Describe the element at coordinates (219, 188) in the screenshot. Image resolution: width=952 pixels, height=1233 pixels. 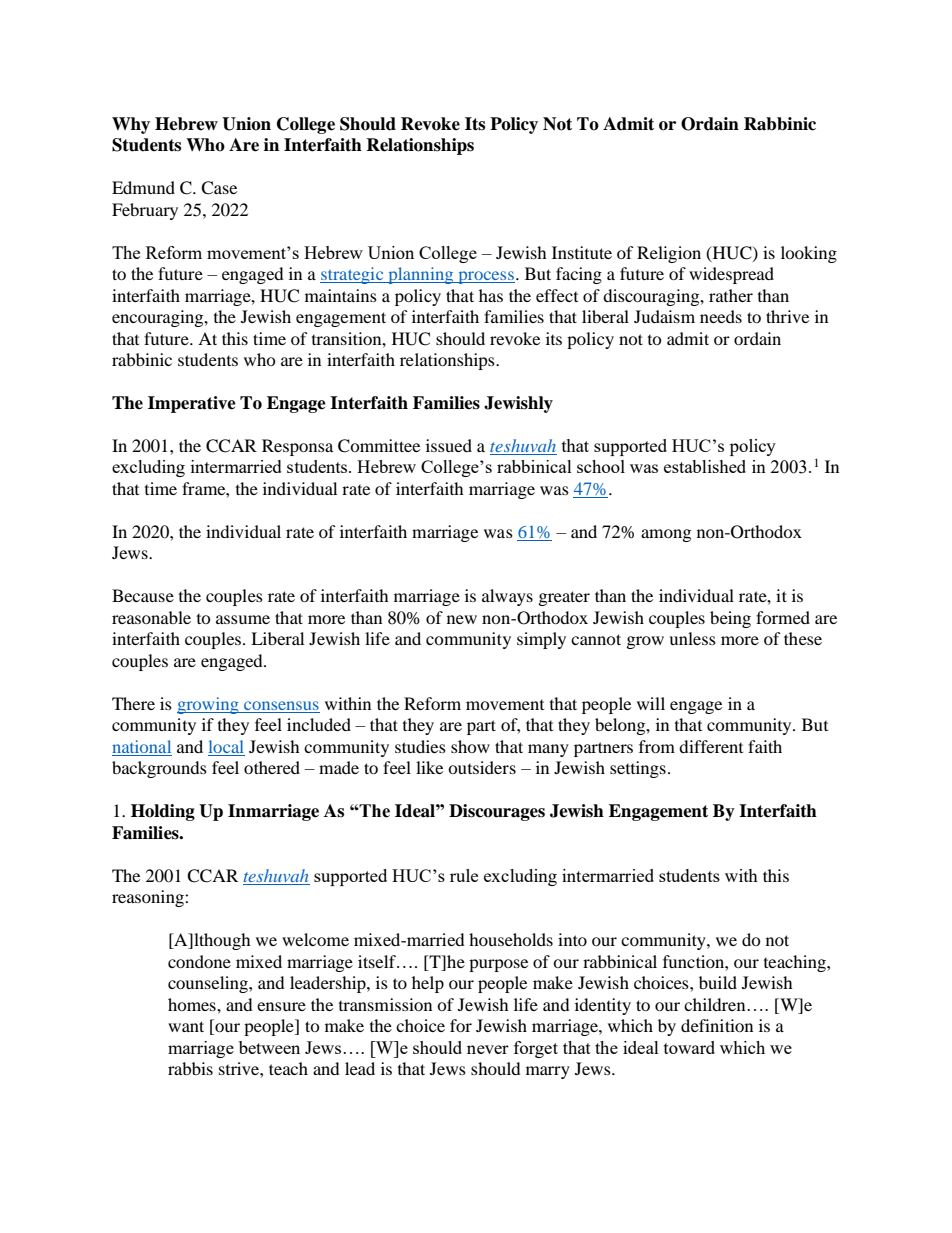
I see `Case` at that location.
